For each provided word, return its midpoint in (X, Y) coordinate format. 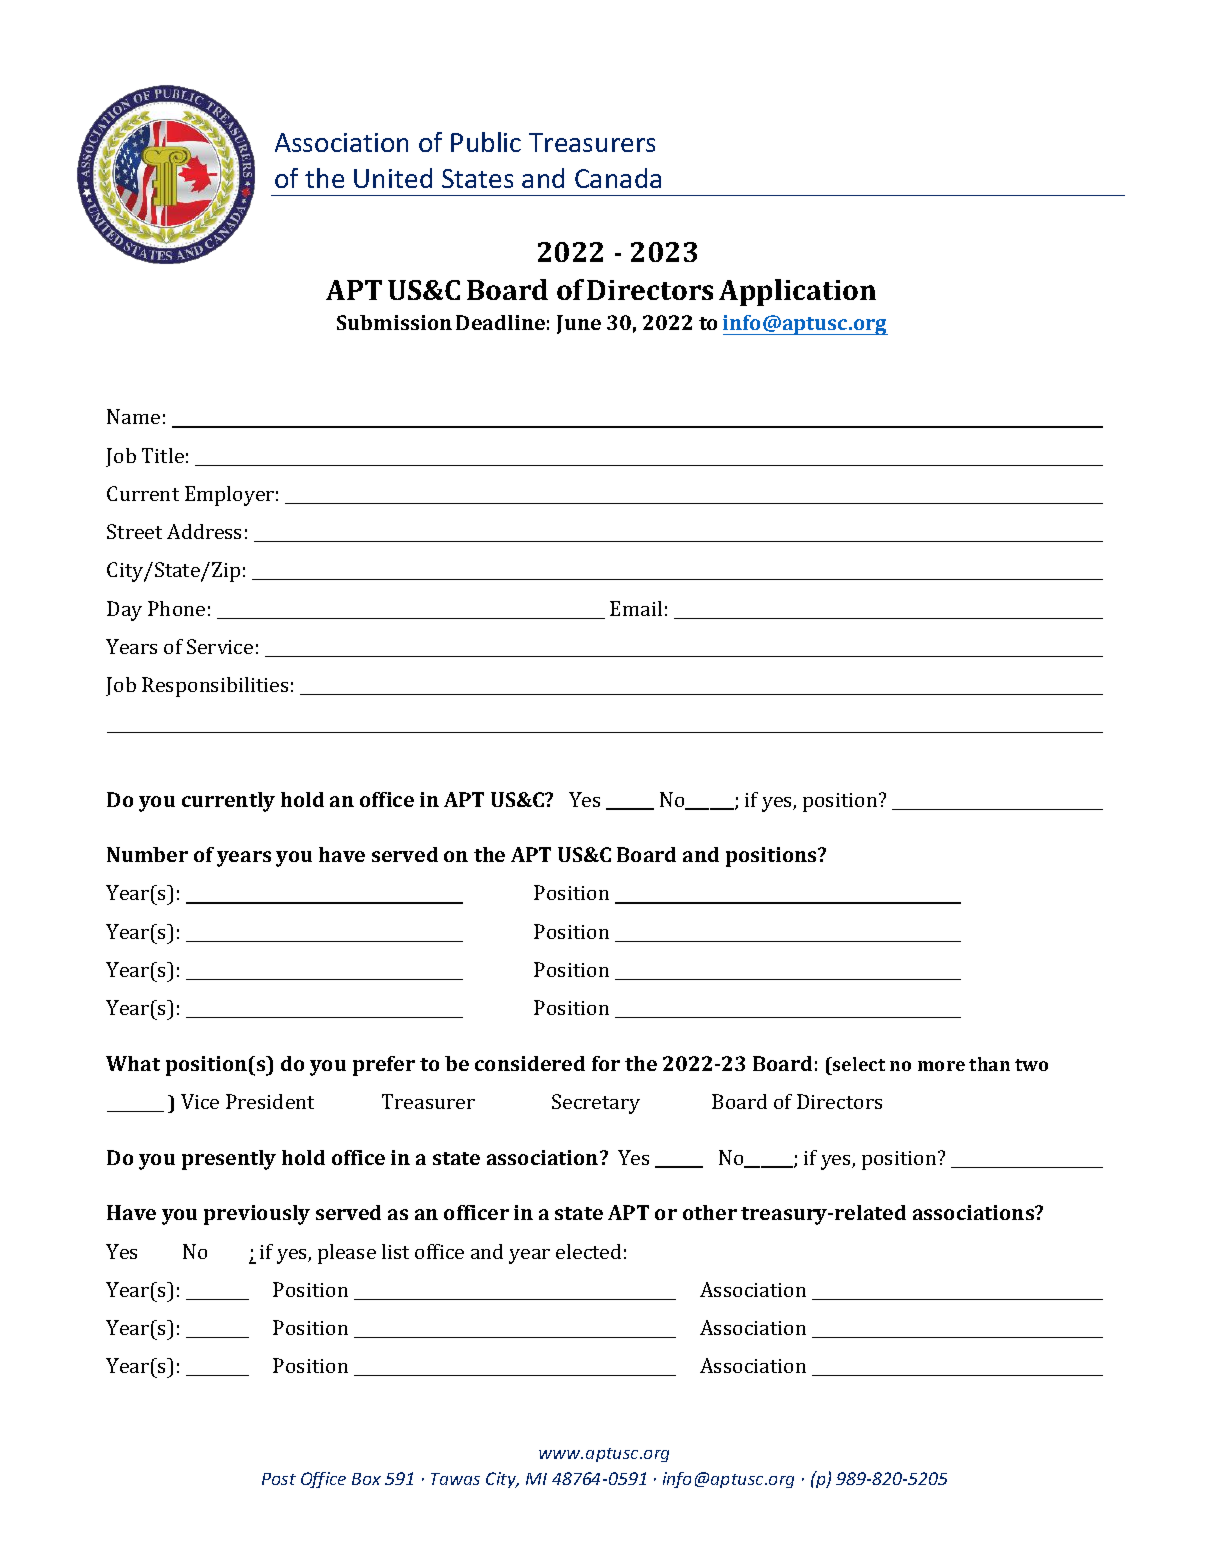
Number (147, 854)
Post (279, 1479)
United (393, 178)
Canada (618, 178)
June (579, 324)
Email (636, 608)
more (941, 1066)
